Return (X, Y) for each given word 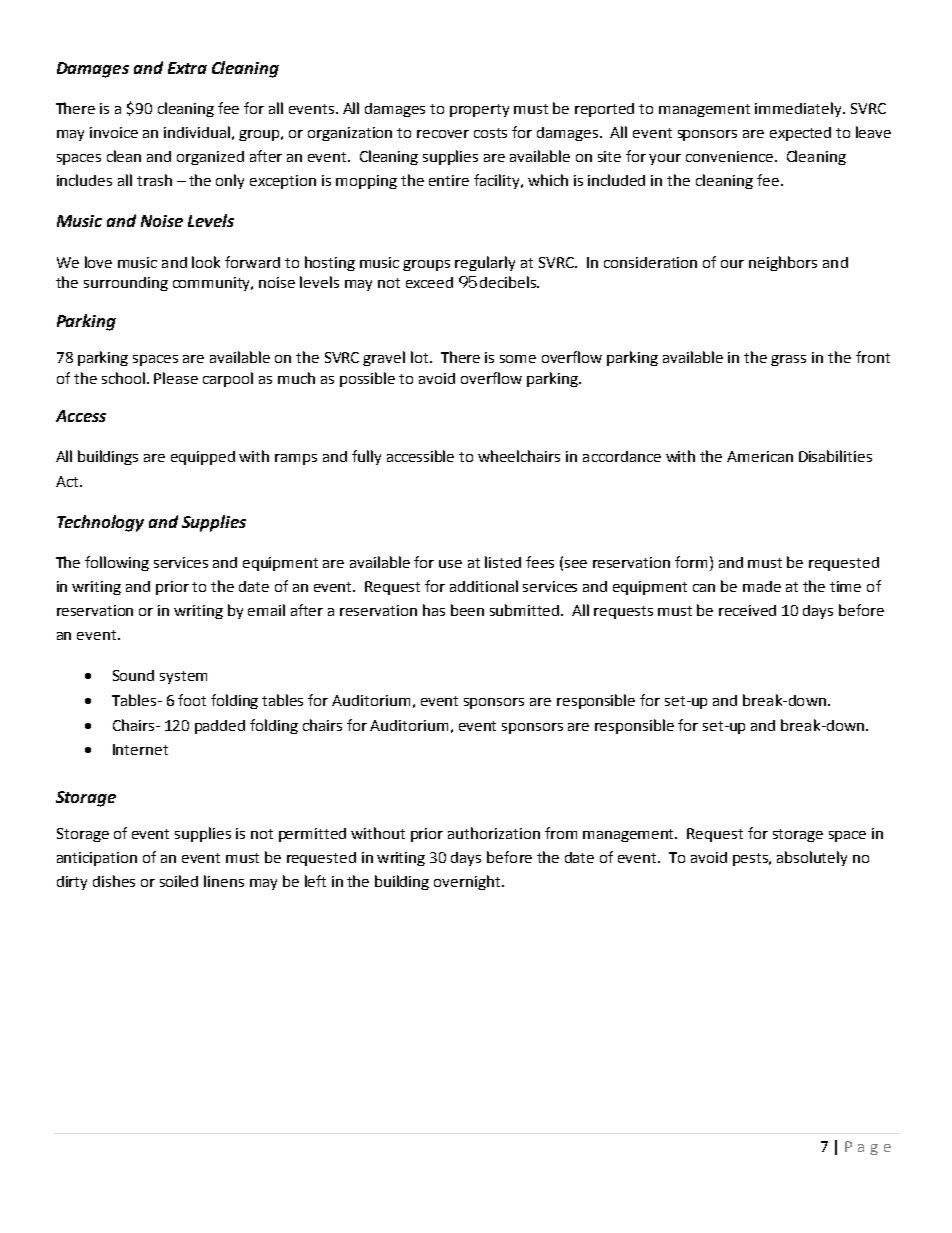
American (760, 456)
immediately (799, 109)
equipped (203, 458)
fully (366, 457)
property (479, 110)
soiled (179, 881)
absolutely (812, 858)
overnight (468, 882)
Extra (187, 68)
